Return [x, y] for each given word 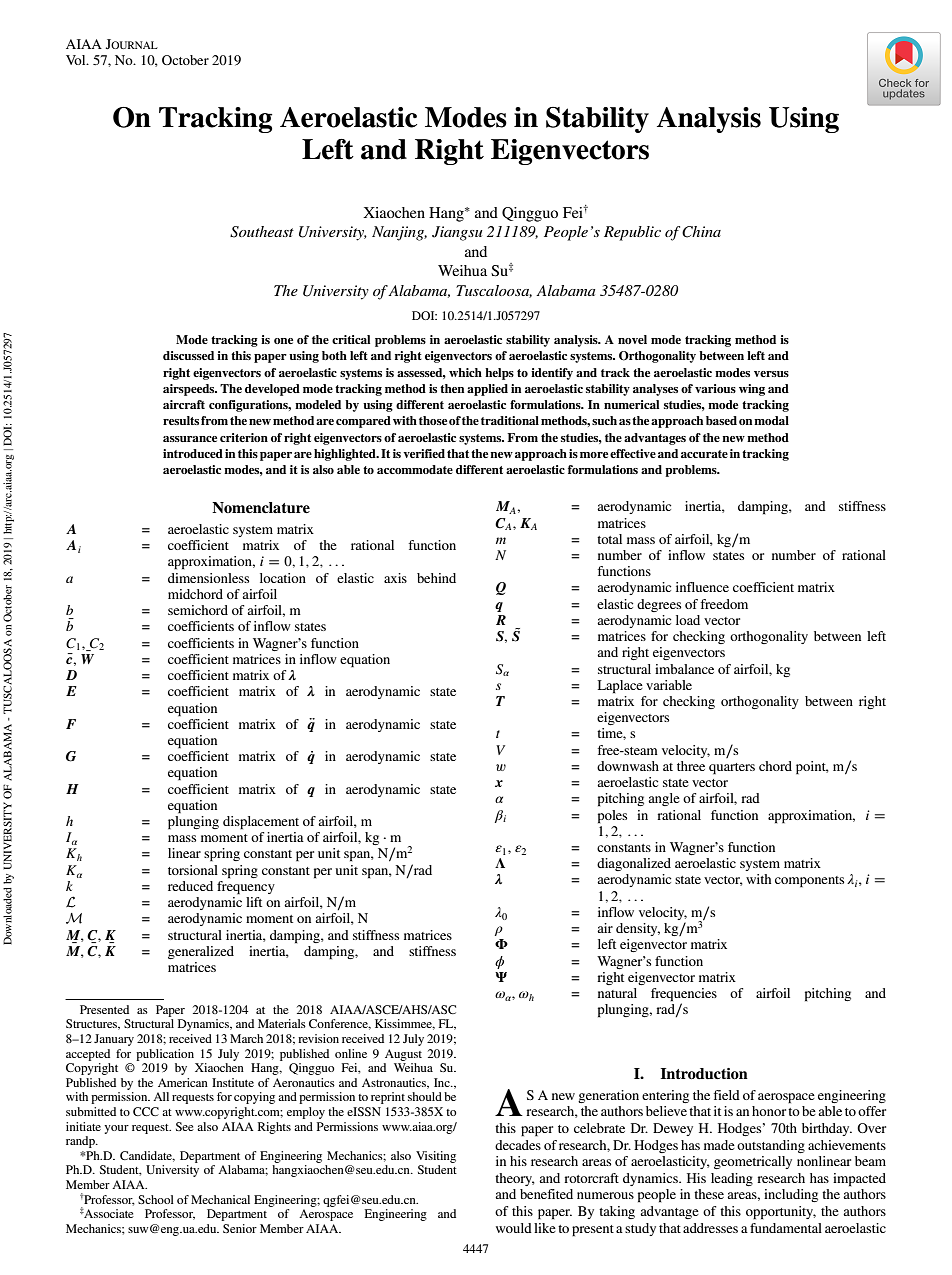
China [701, 232]
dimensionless [208, 578]
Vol [77, 60]
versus [771, 374]
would [514, 1228]
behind [436, 578]
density [638, 929]
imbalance [684, 669]
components [809, 882]
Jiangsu [457, 233]
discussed [188, 355]
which [465, 372]
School [156, 1199]
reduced [190, 886]
